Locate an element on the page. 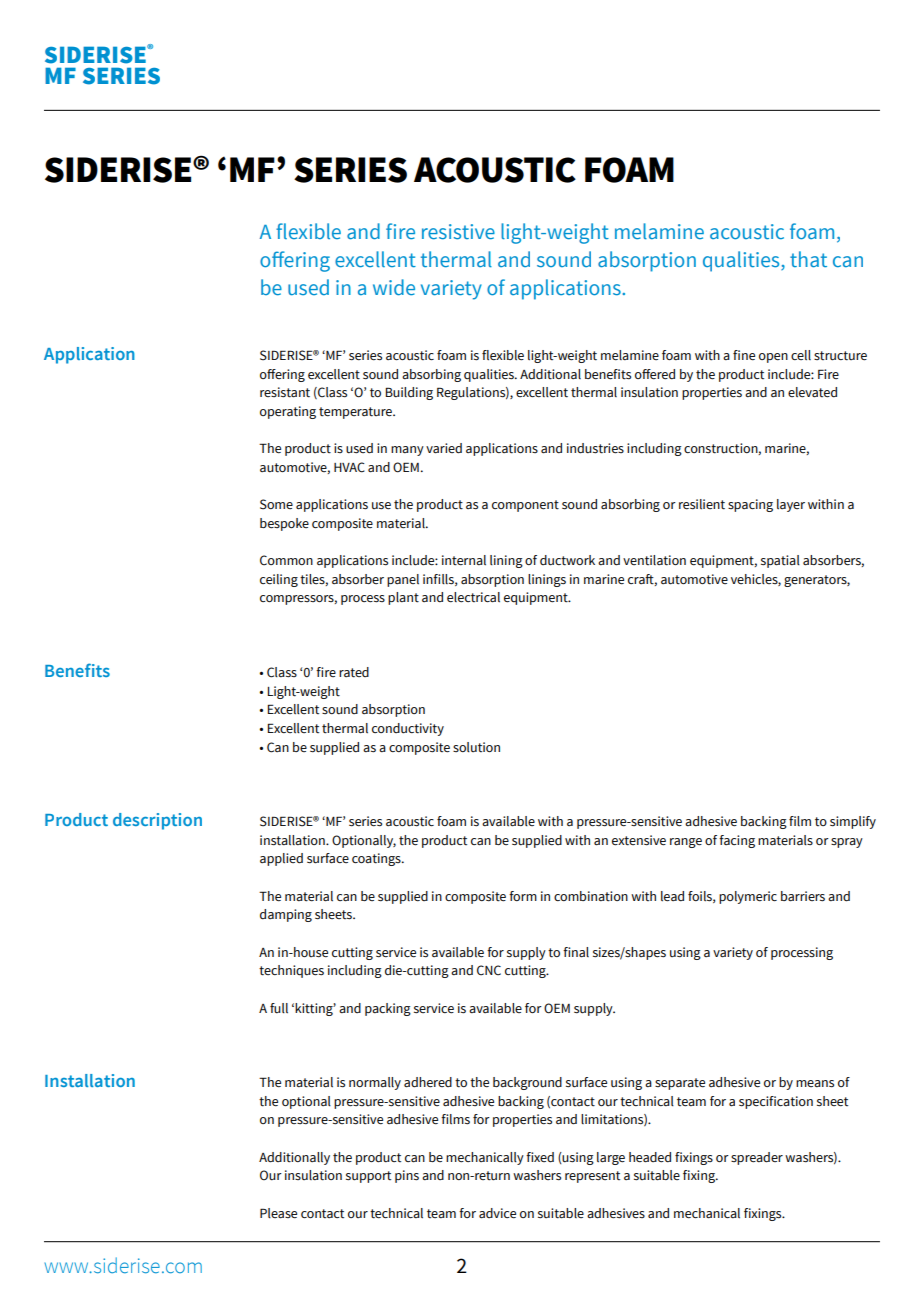 This page has width=924, height=1308. solution is located at coordinates (476, 747).
